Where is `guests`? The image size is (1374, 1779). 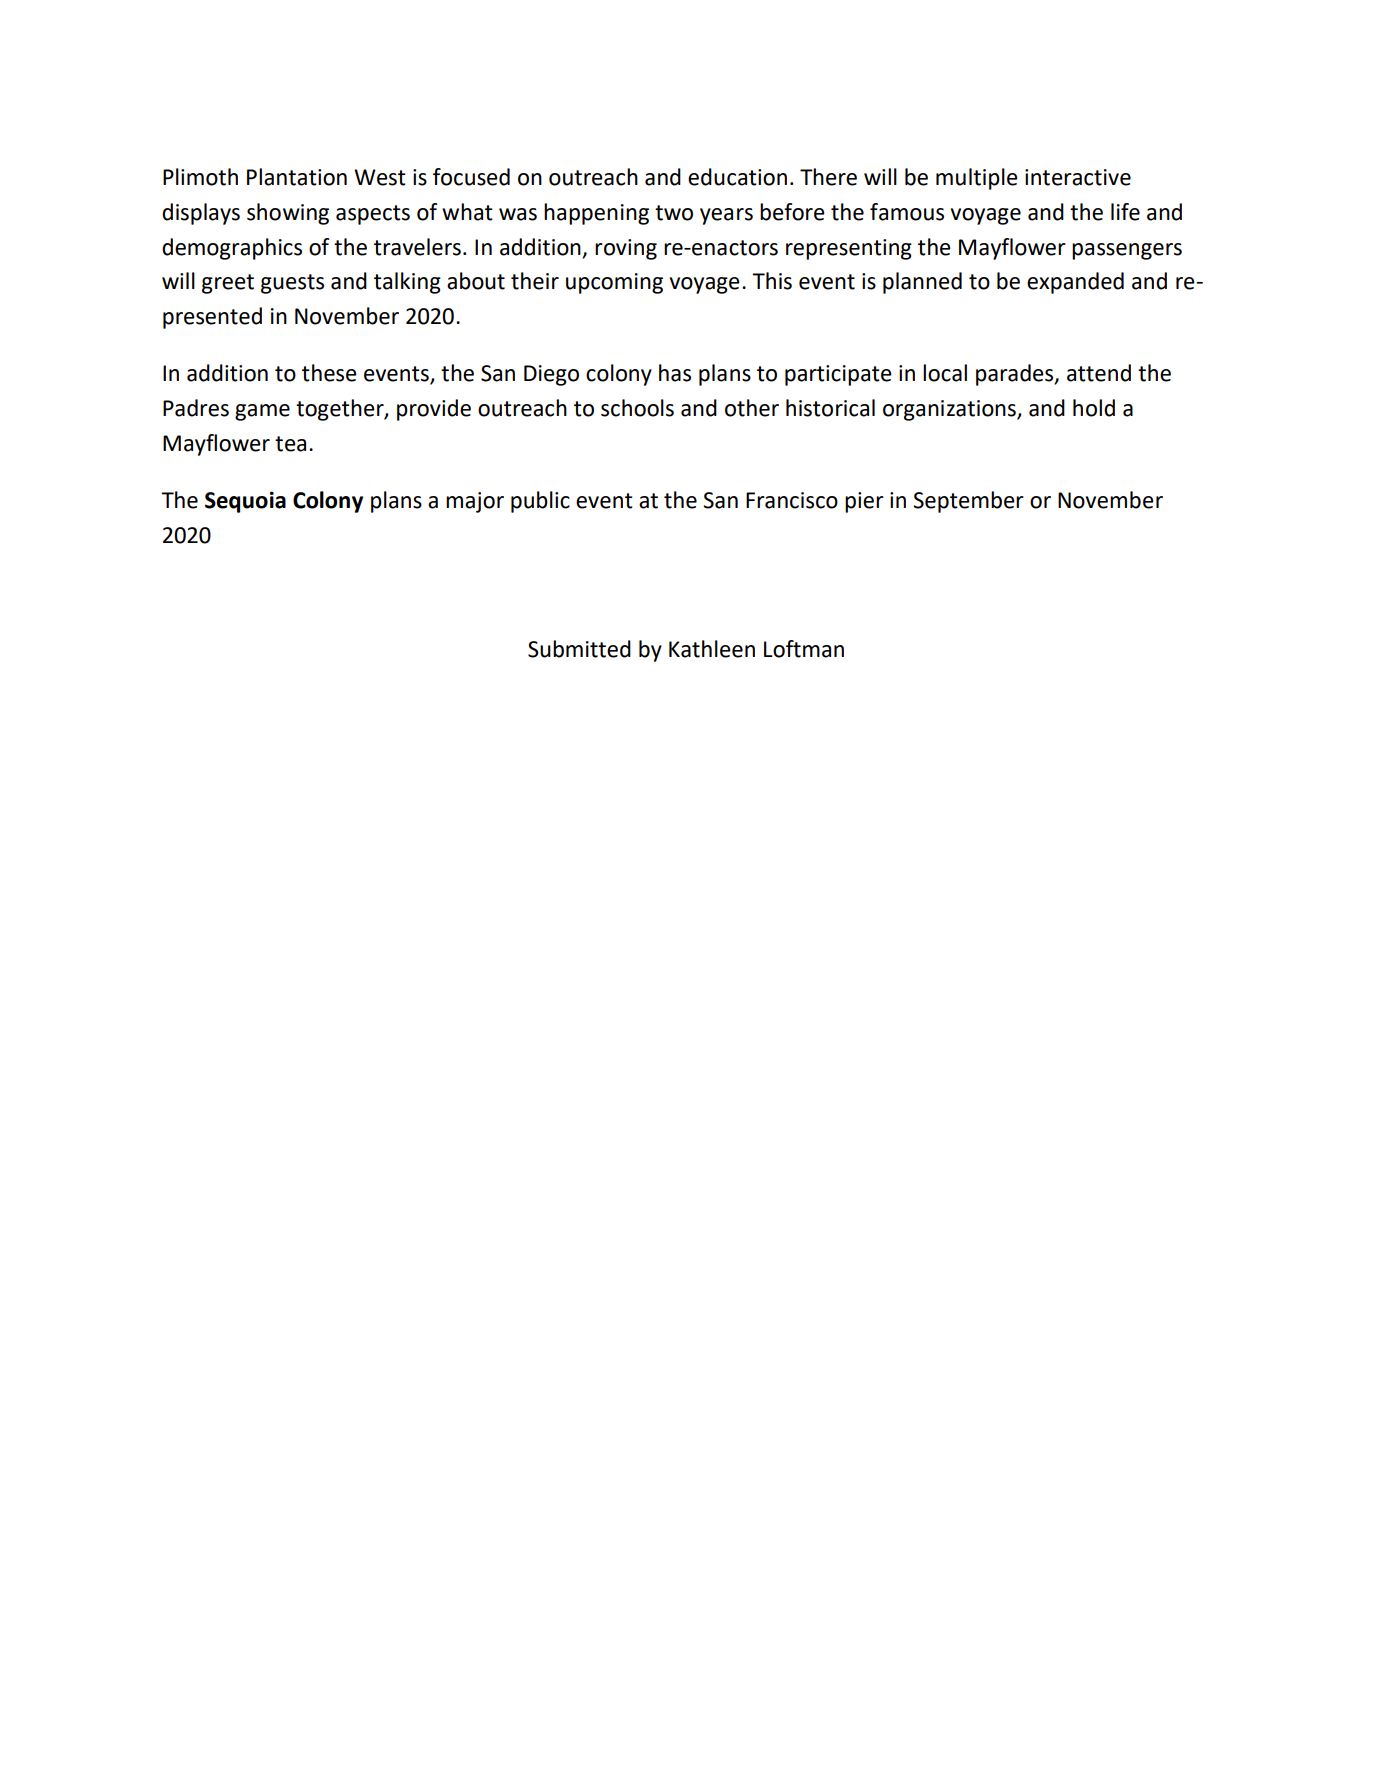
guests is located at coordinates (292, 284).
